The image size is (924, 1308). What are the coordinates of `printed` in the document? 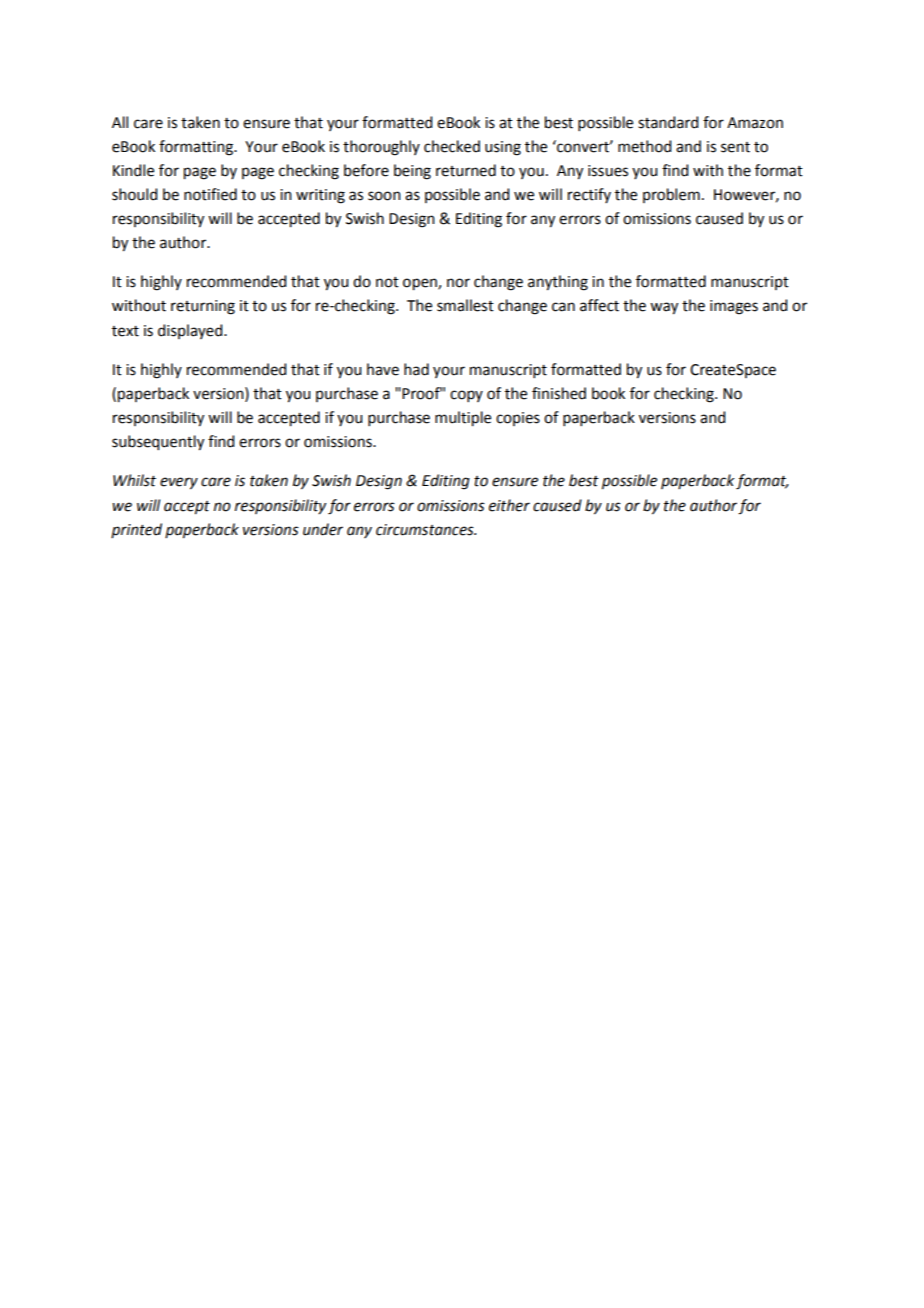 It's located at (136, 530).
